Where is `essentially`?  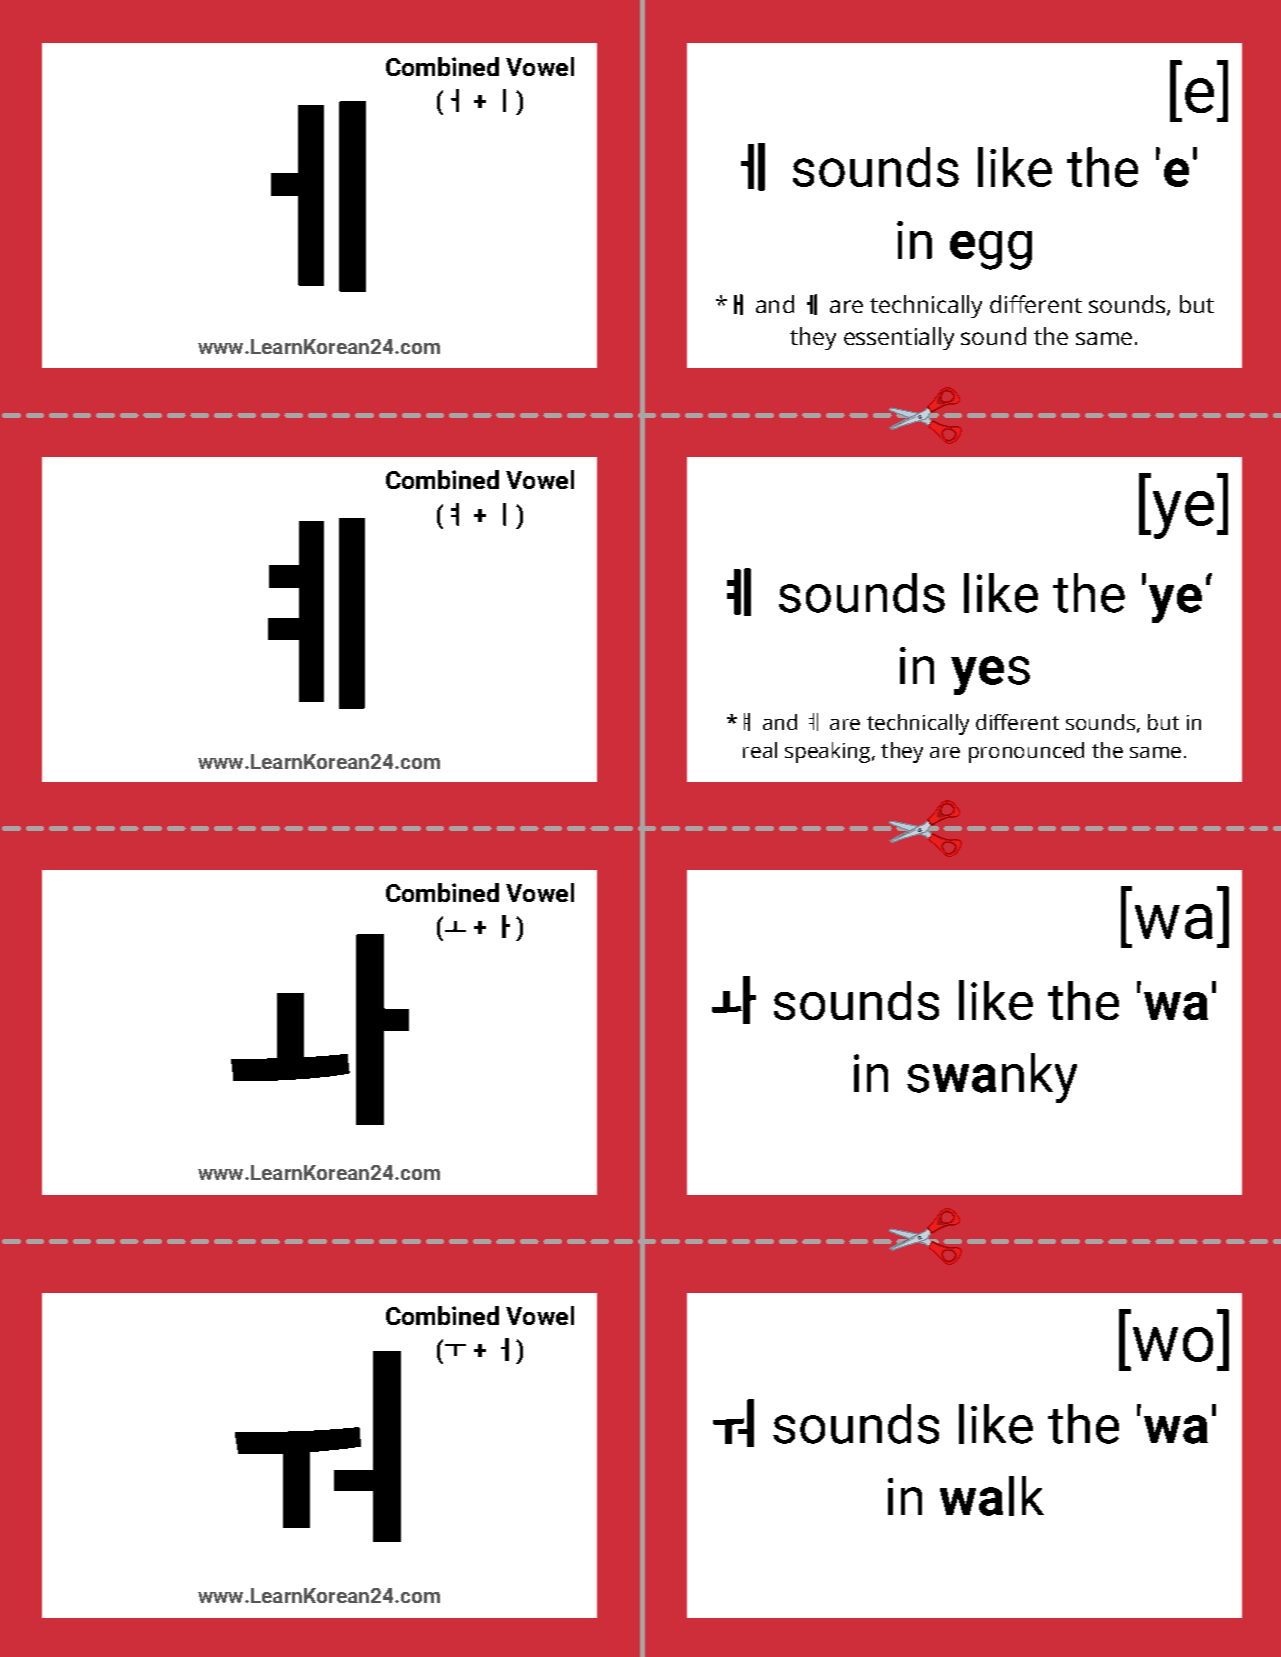
essentially is located at coordinates (899, 338).
